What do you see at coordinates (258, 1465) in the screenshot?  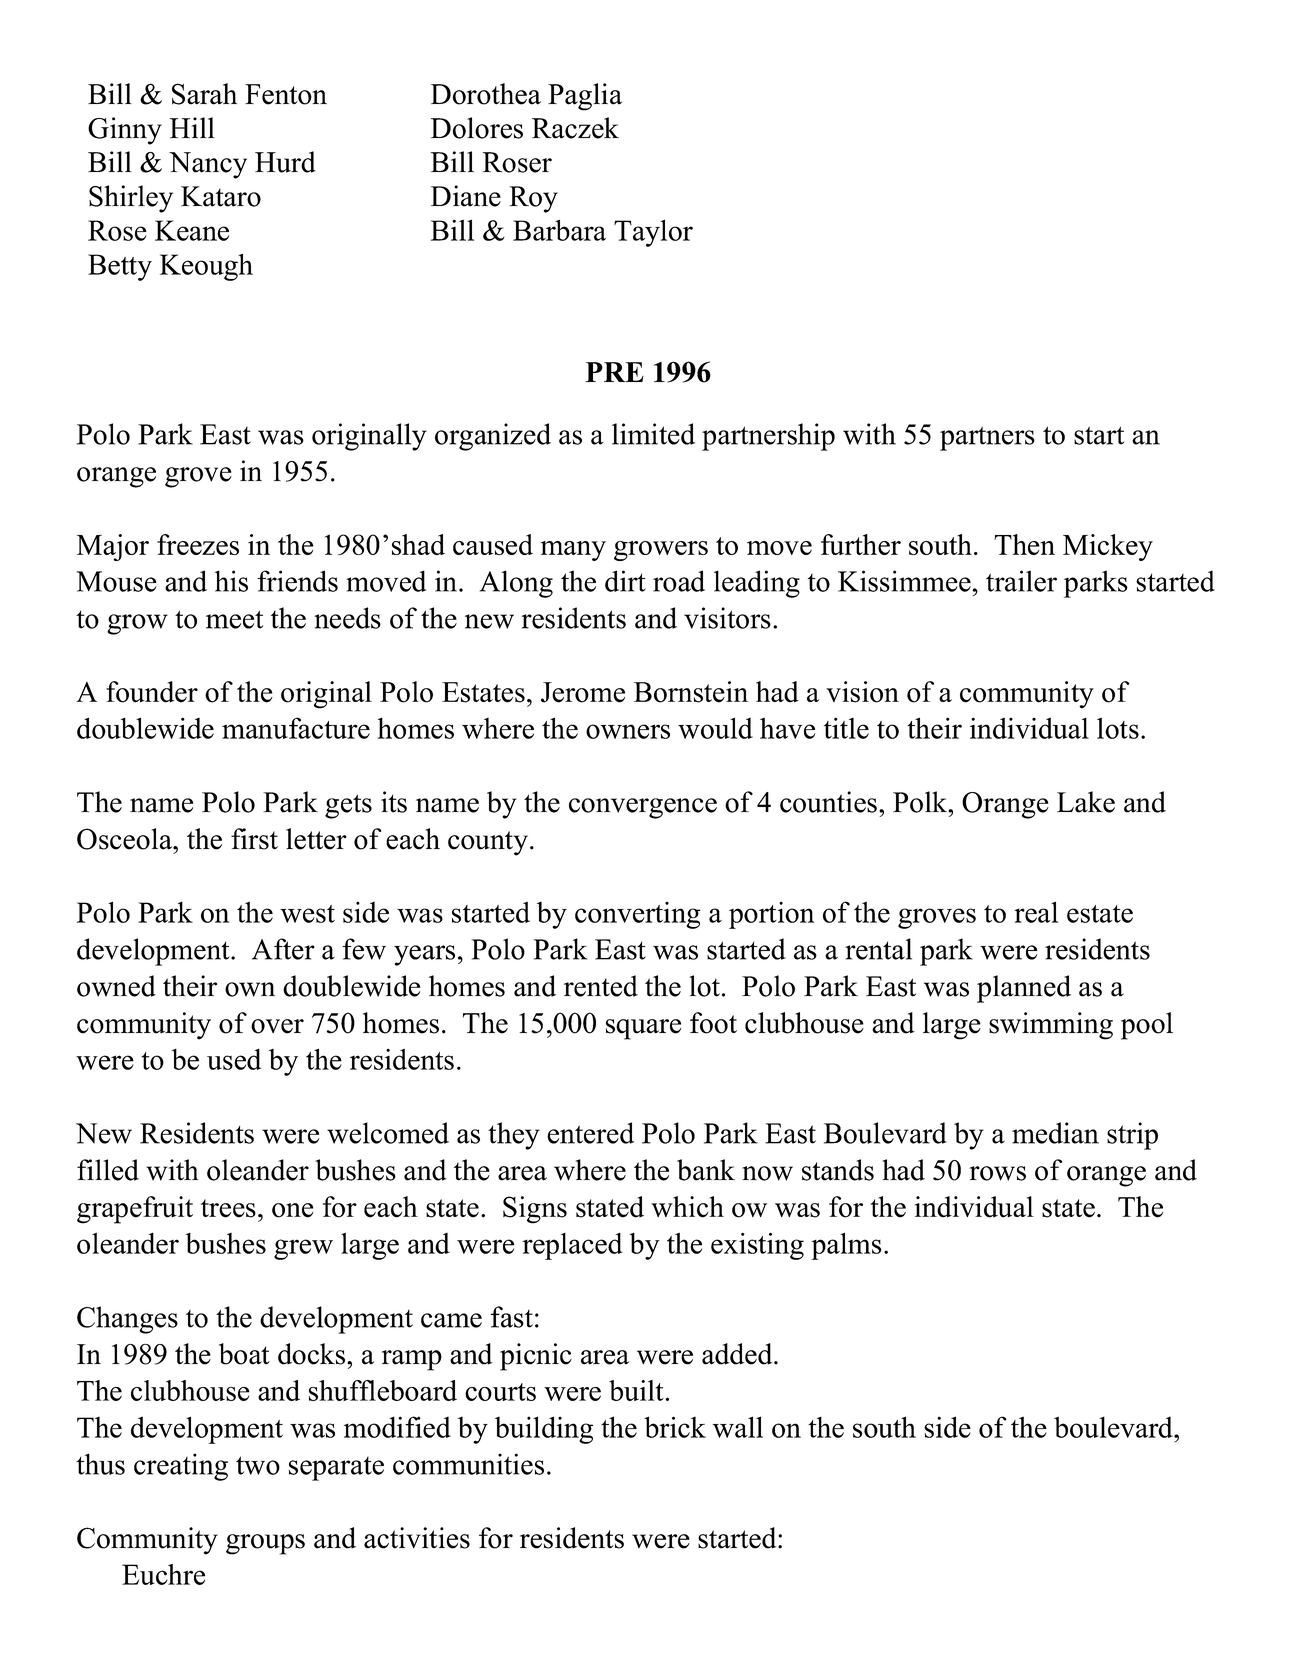 I see `two` at bounding box center [258, 1465].
